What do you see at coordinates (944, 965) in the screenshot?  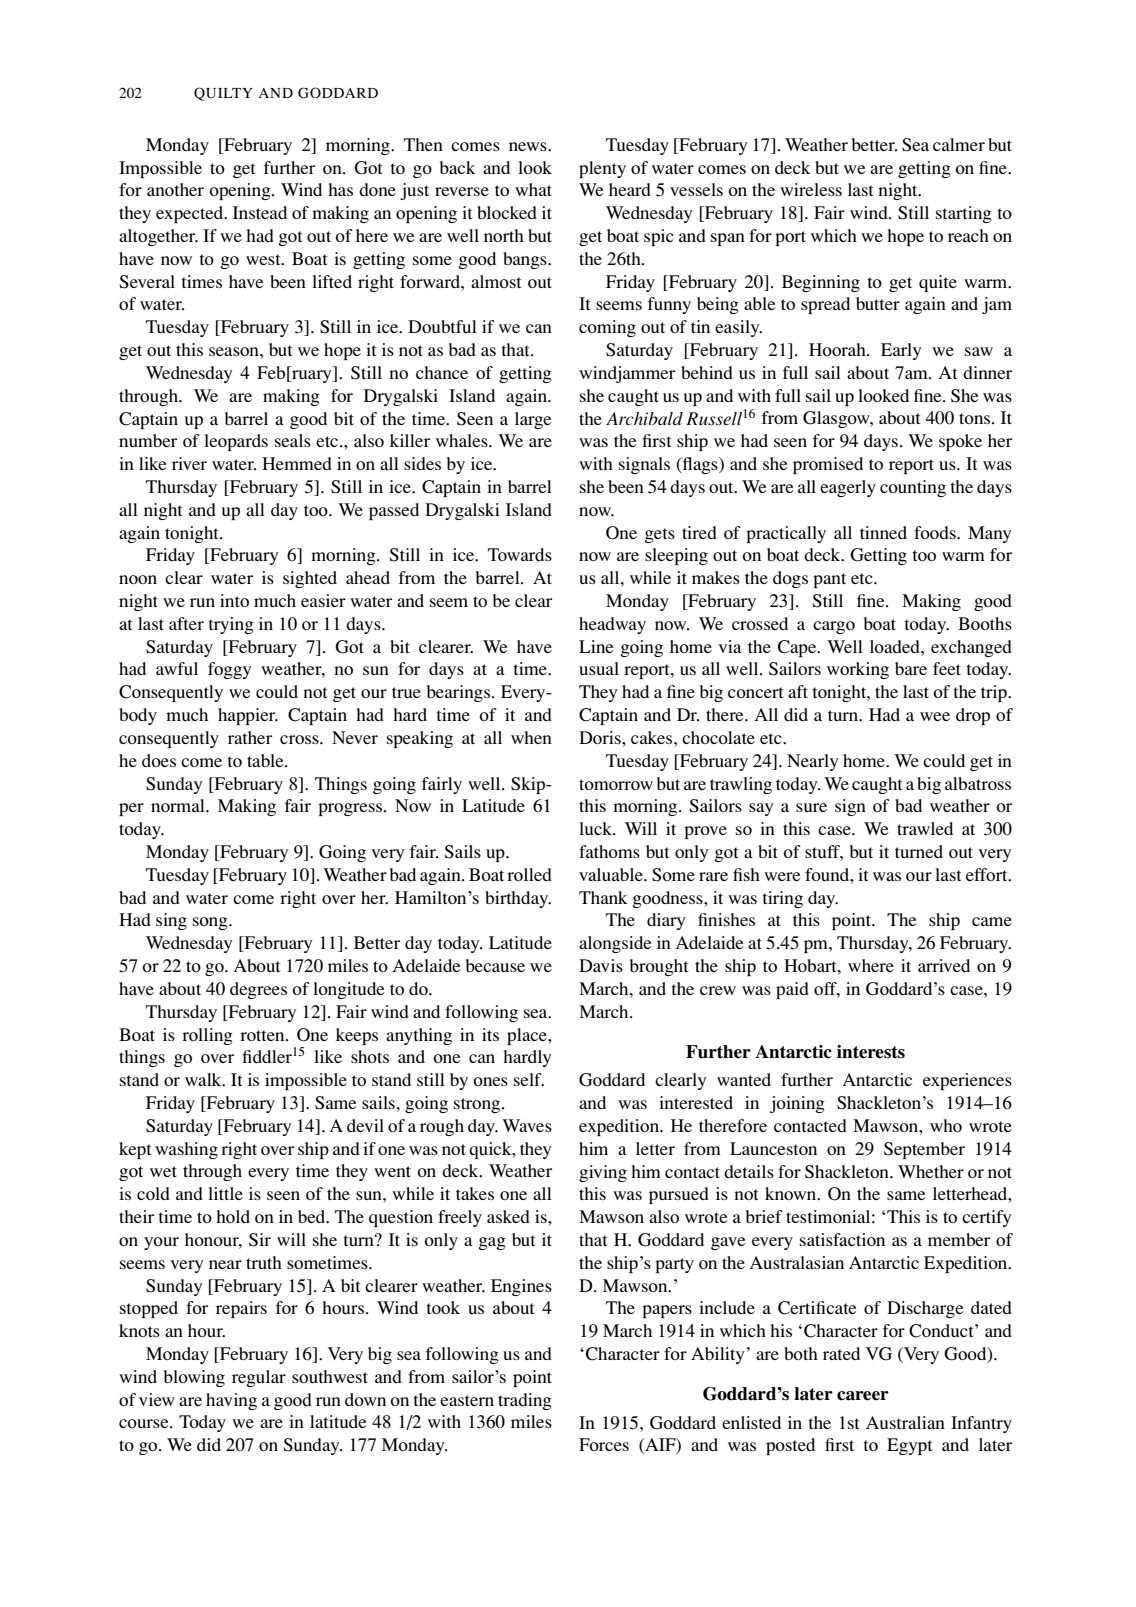 I see `arrived` at bounding box center [944, 965].
